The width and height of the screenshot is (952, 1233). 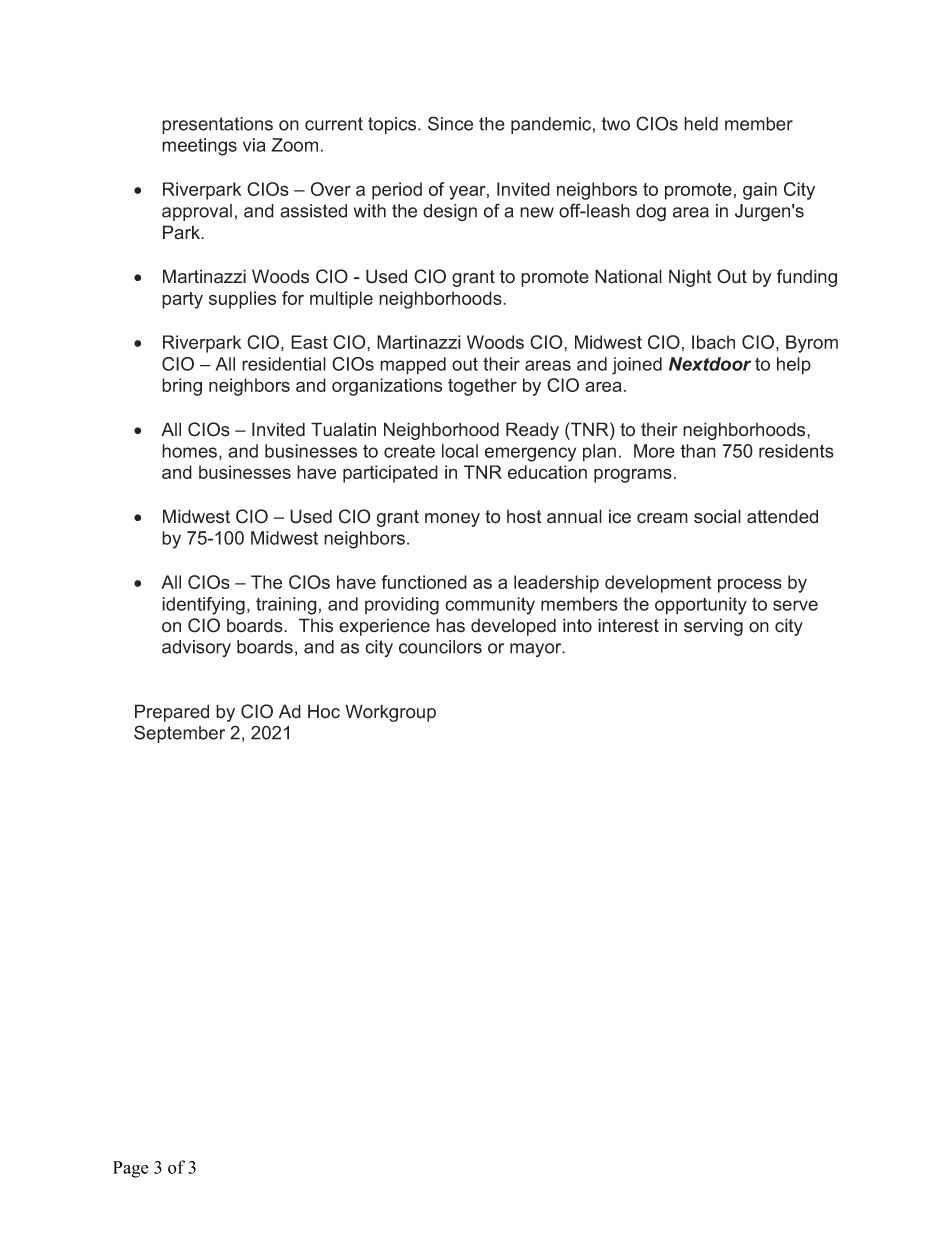 What do you see at coordinates (450, 123) in the screenshot?
I see `Since` at bounding box center [450, 123].
